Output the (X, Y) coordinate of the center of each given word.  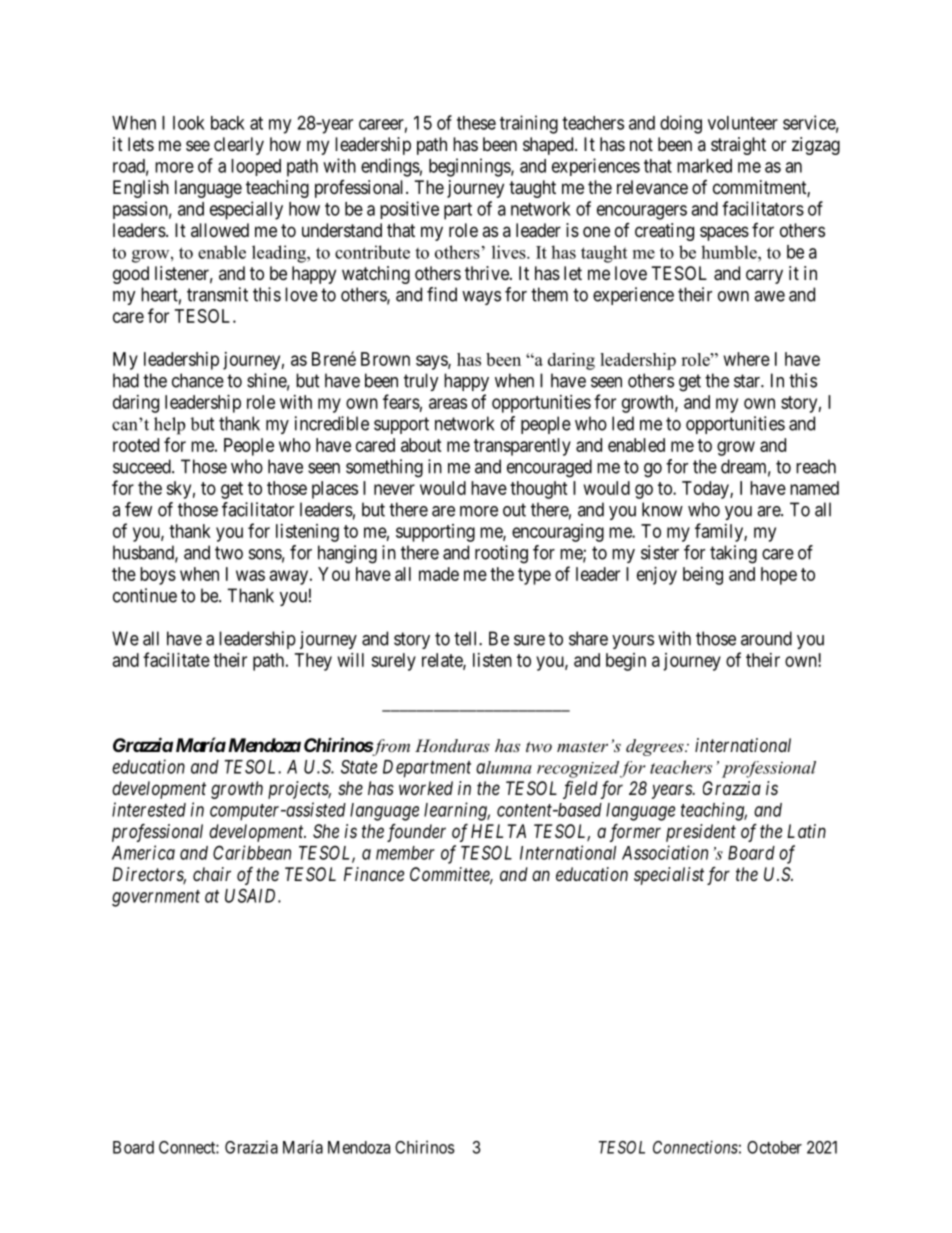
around (766, 638)
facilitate (176, 659)
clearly (239, 146)
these (476, 123)
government (156, 898)
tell (467, 638)
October (774, 1147)
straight (738, 146)
